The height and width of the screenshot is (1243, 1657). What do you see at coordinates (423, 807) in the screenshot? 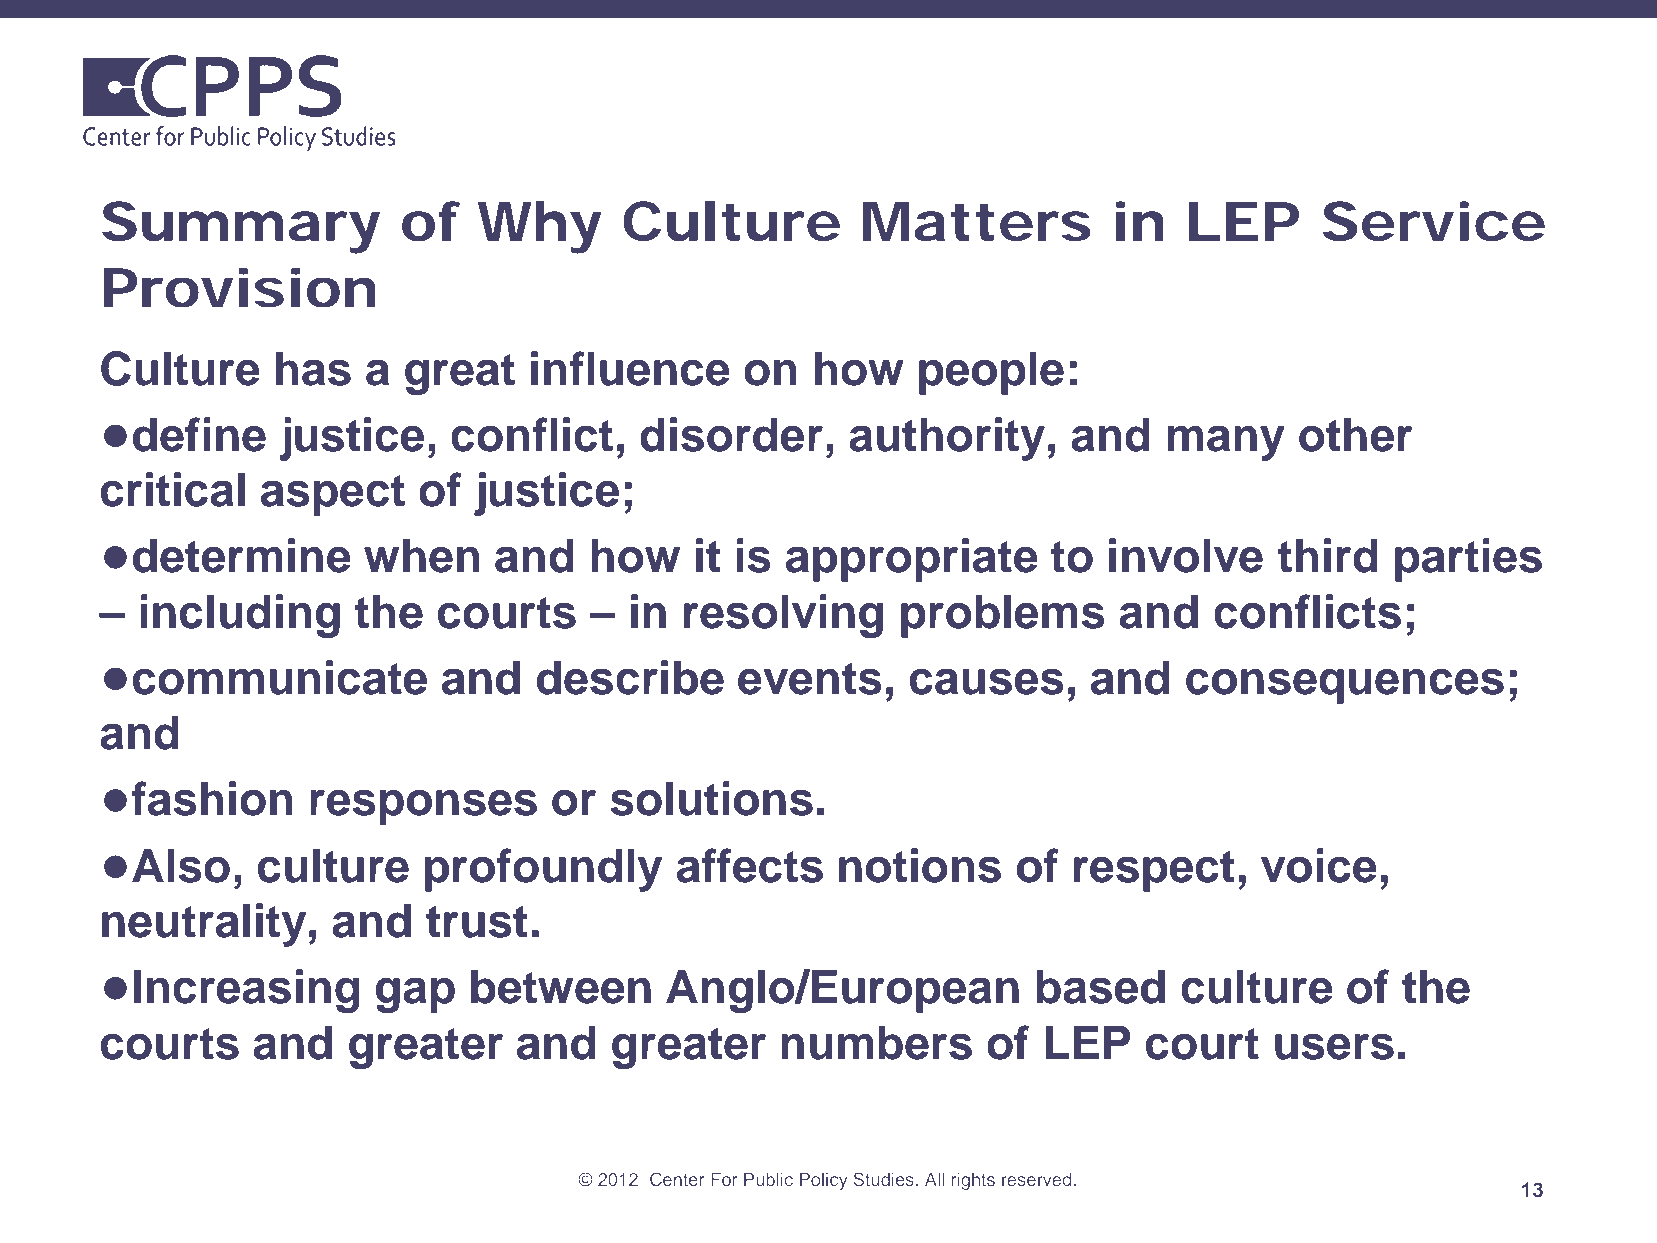
I see `responses` at bounding box center [423, 807].
